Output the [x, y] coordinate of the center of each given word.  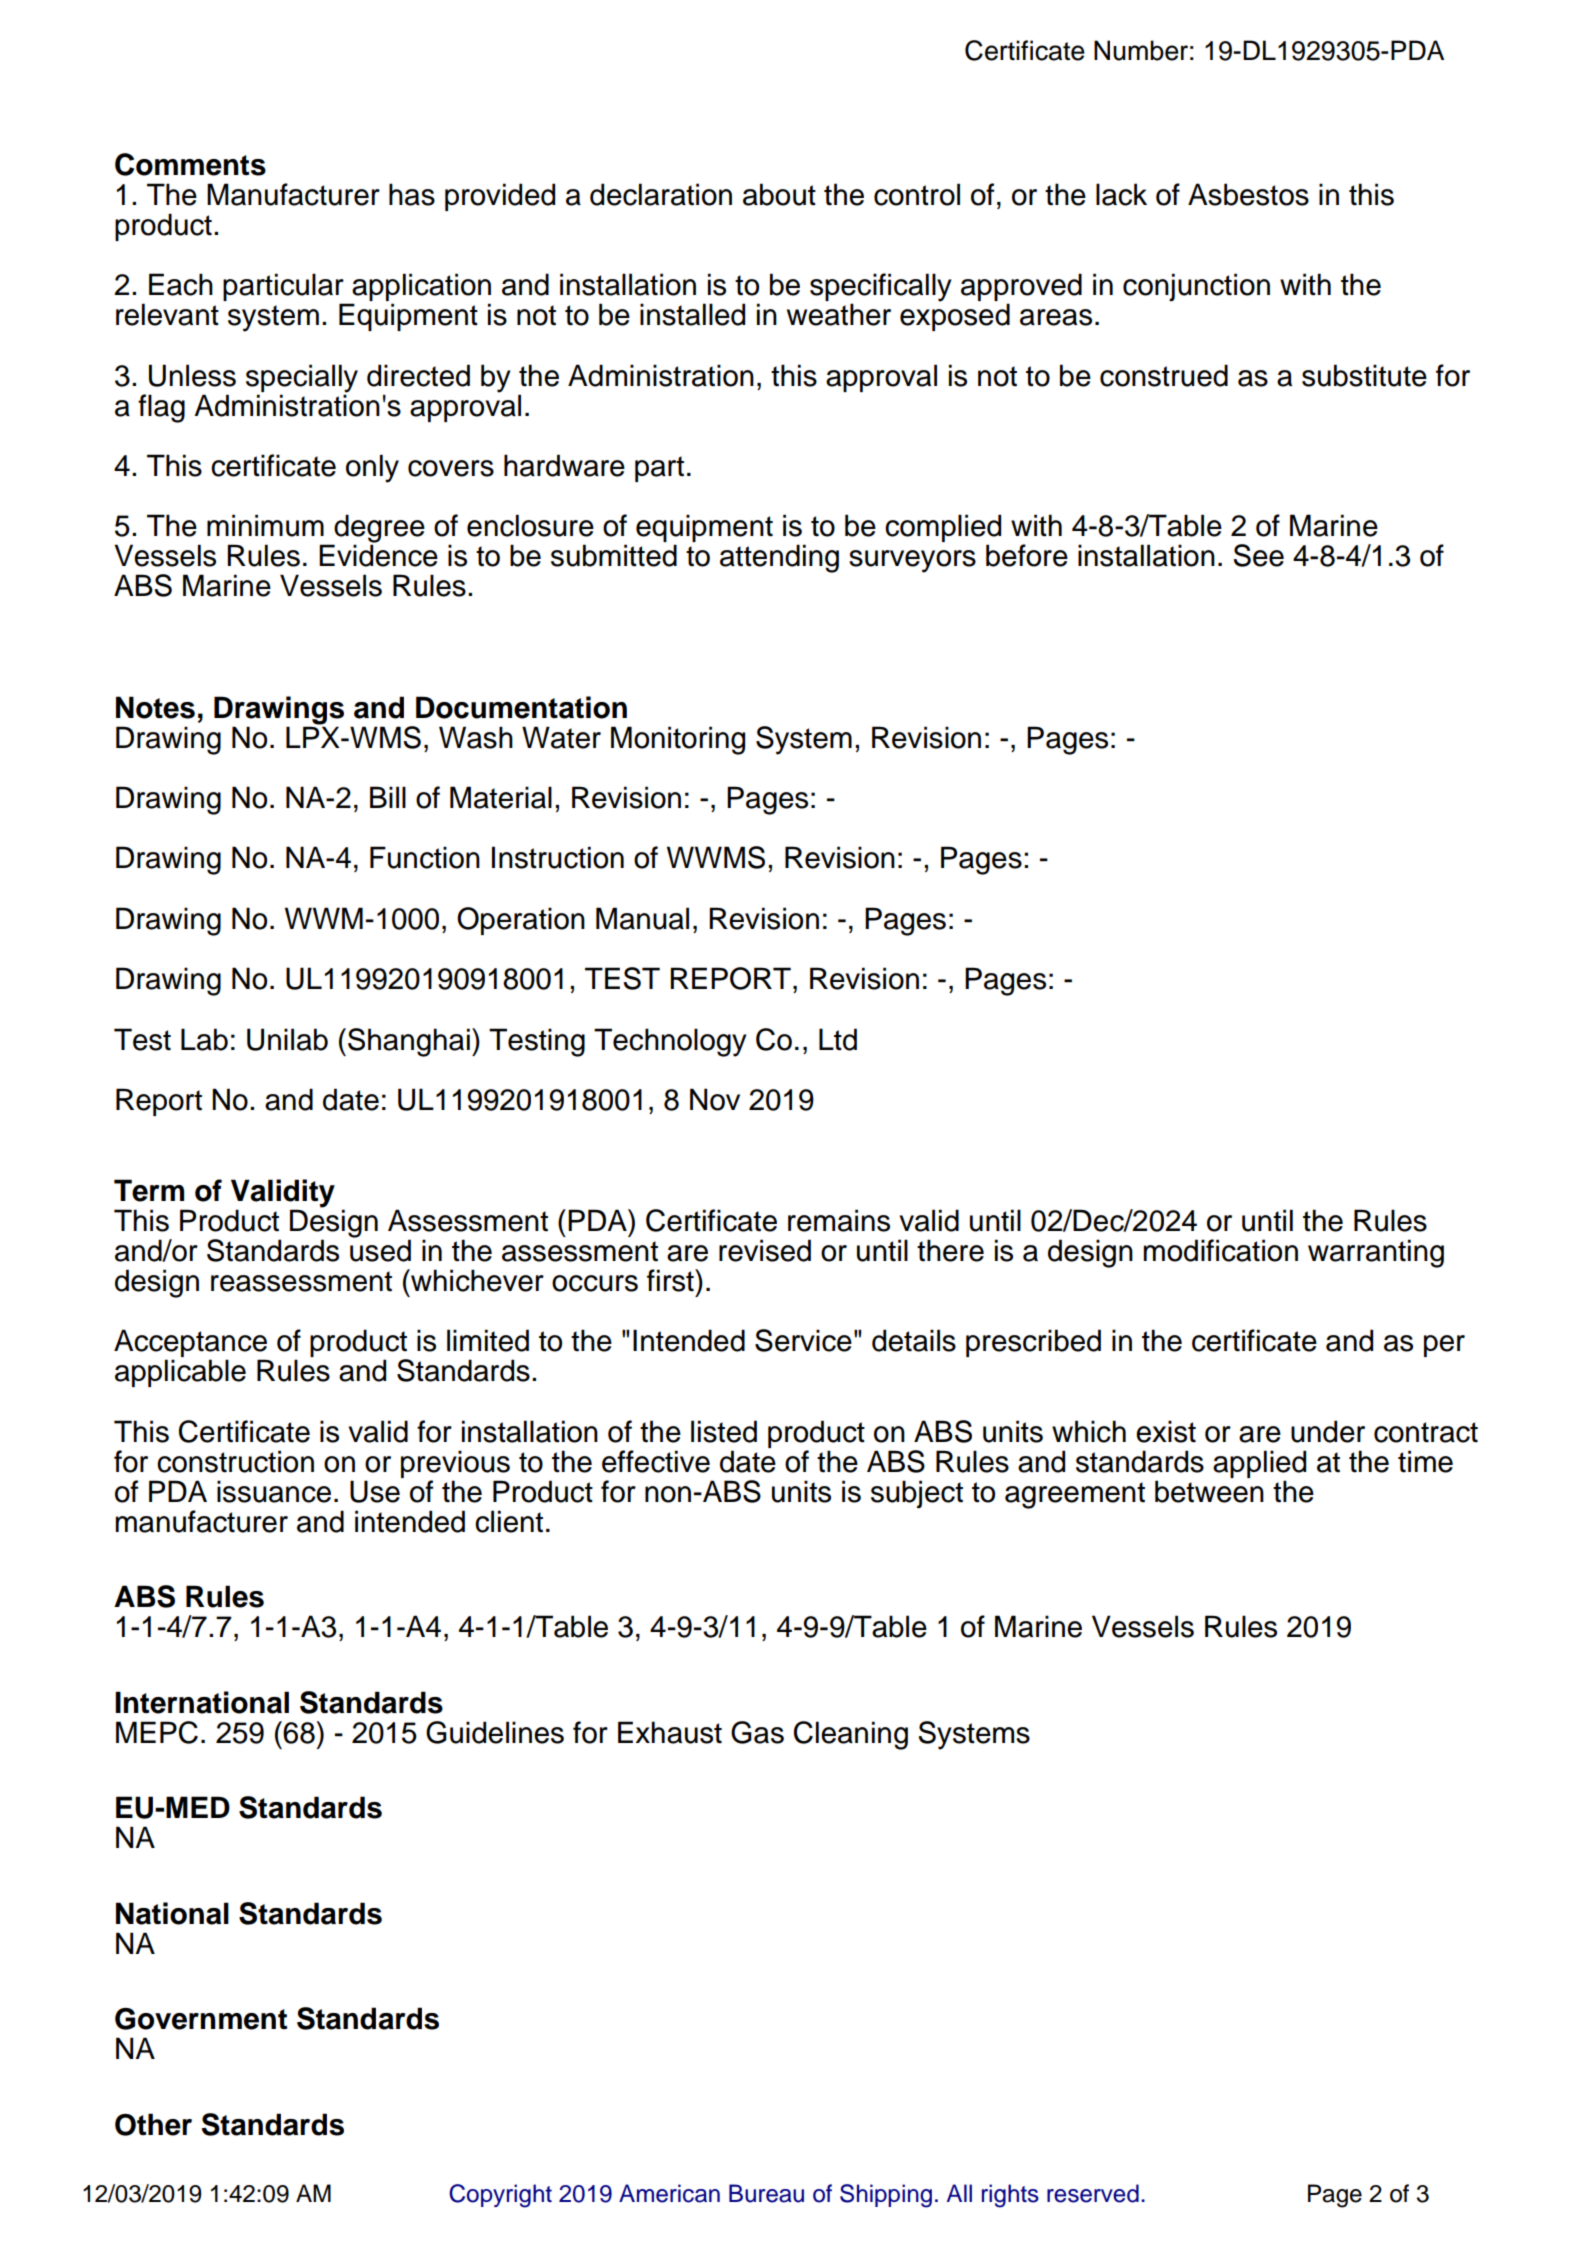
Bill [388, 797]
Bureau [766, 2193]
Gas [757, 1732]
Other [153, 2124]
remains [839, 1220]
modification [1220, 1250]
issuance [274, 1491]
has [412, 194]
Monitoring [678, 740]
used [380, 1249]
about [779, 194]
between [1209, 1491]
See [1258, 555]
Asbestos [1248, 194]
